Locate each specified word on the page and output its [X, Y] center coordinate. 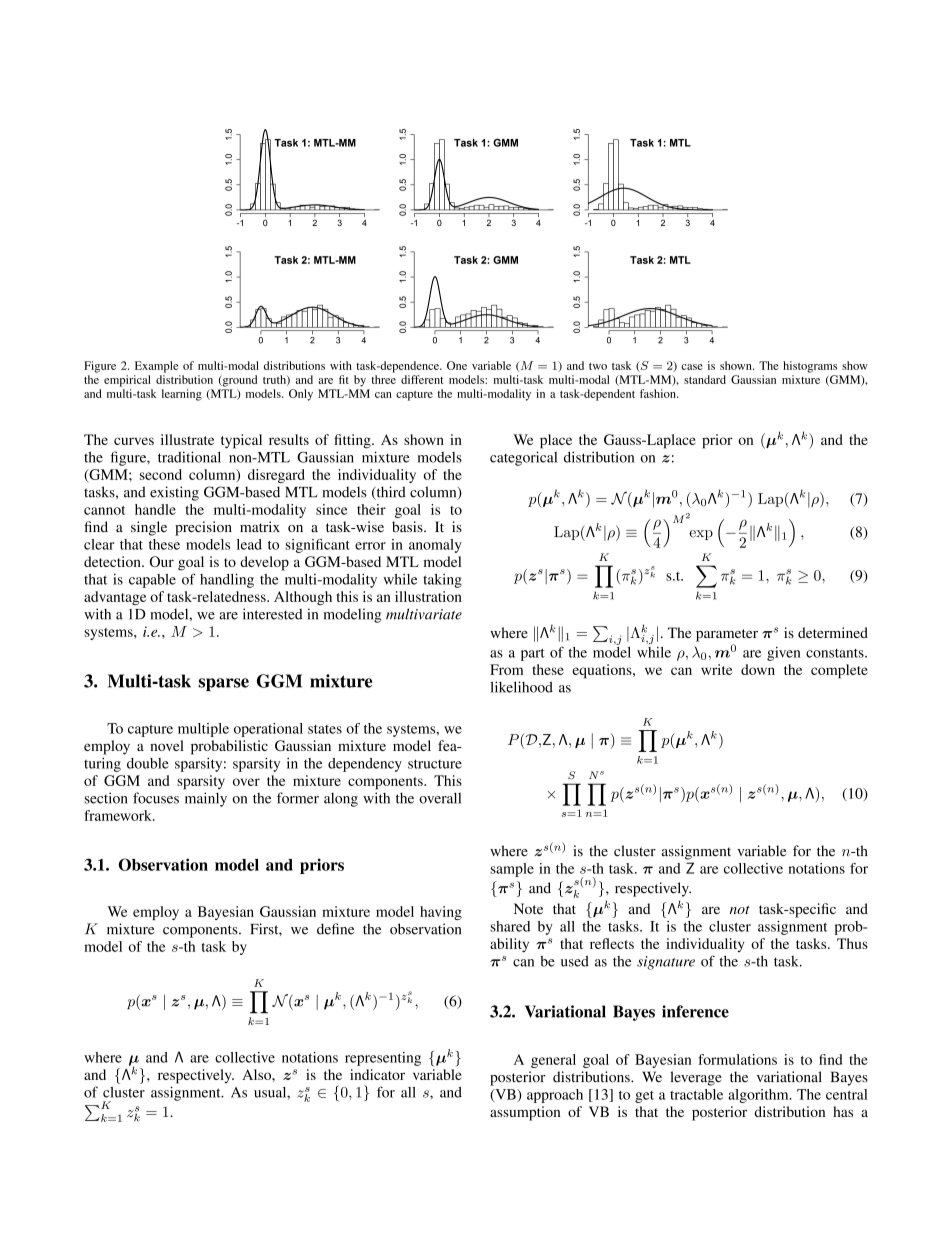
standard [705, 379]
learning [181, 395]
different [422, 379]
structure [435, 764]
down [758, 669]
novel [167, 745]
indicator [377, 1074]
